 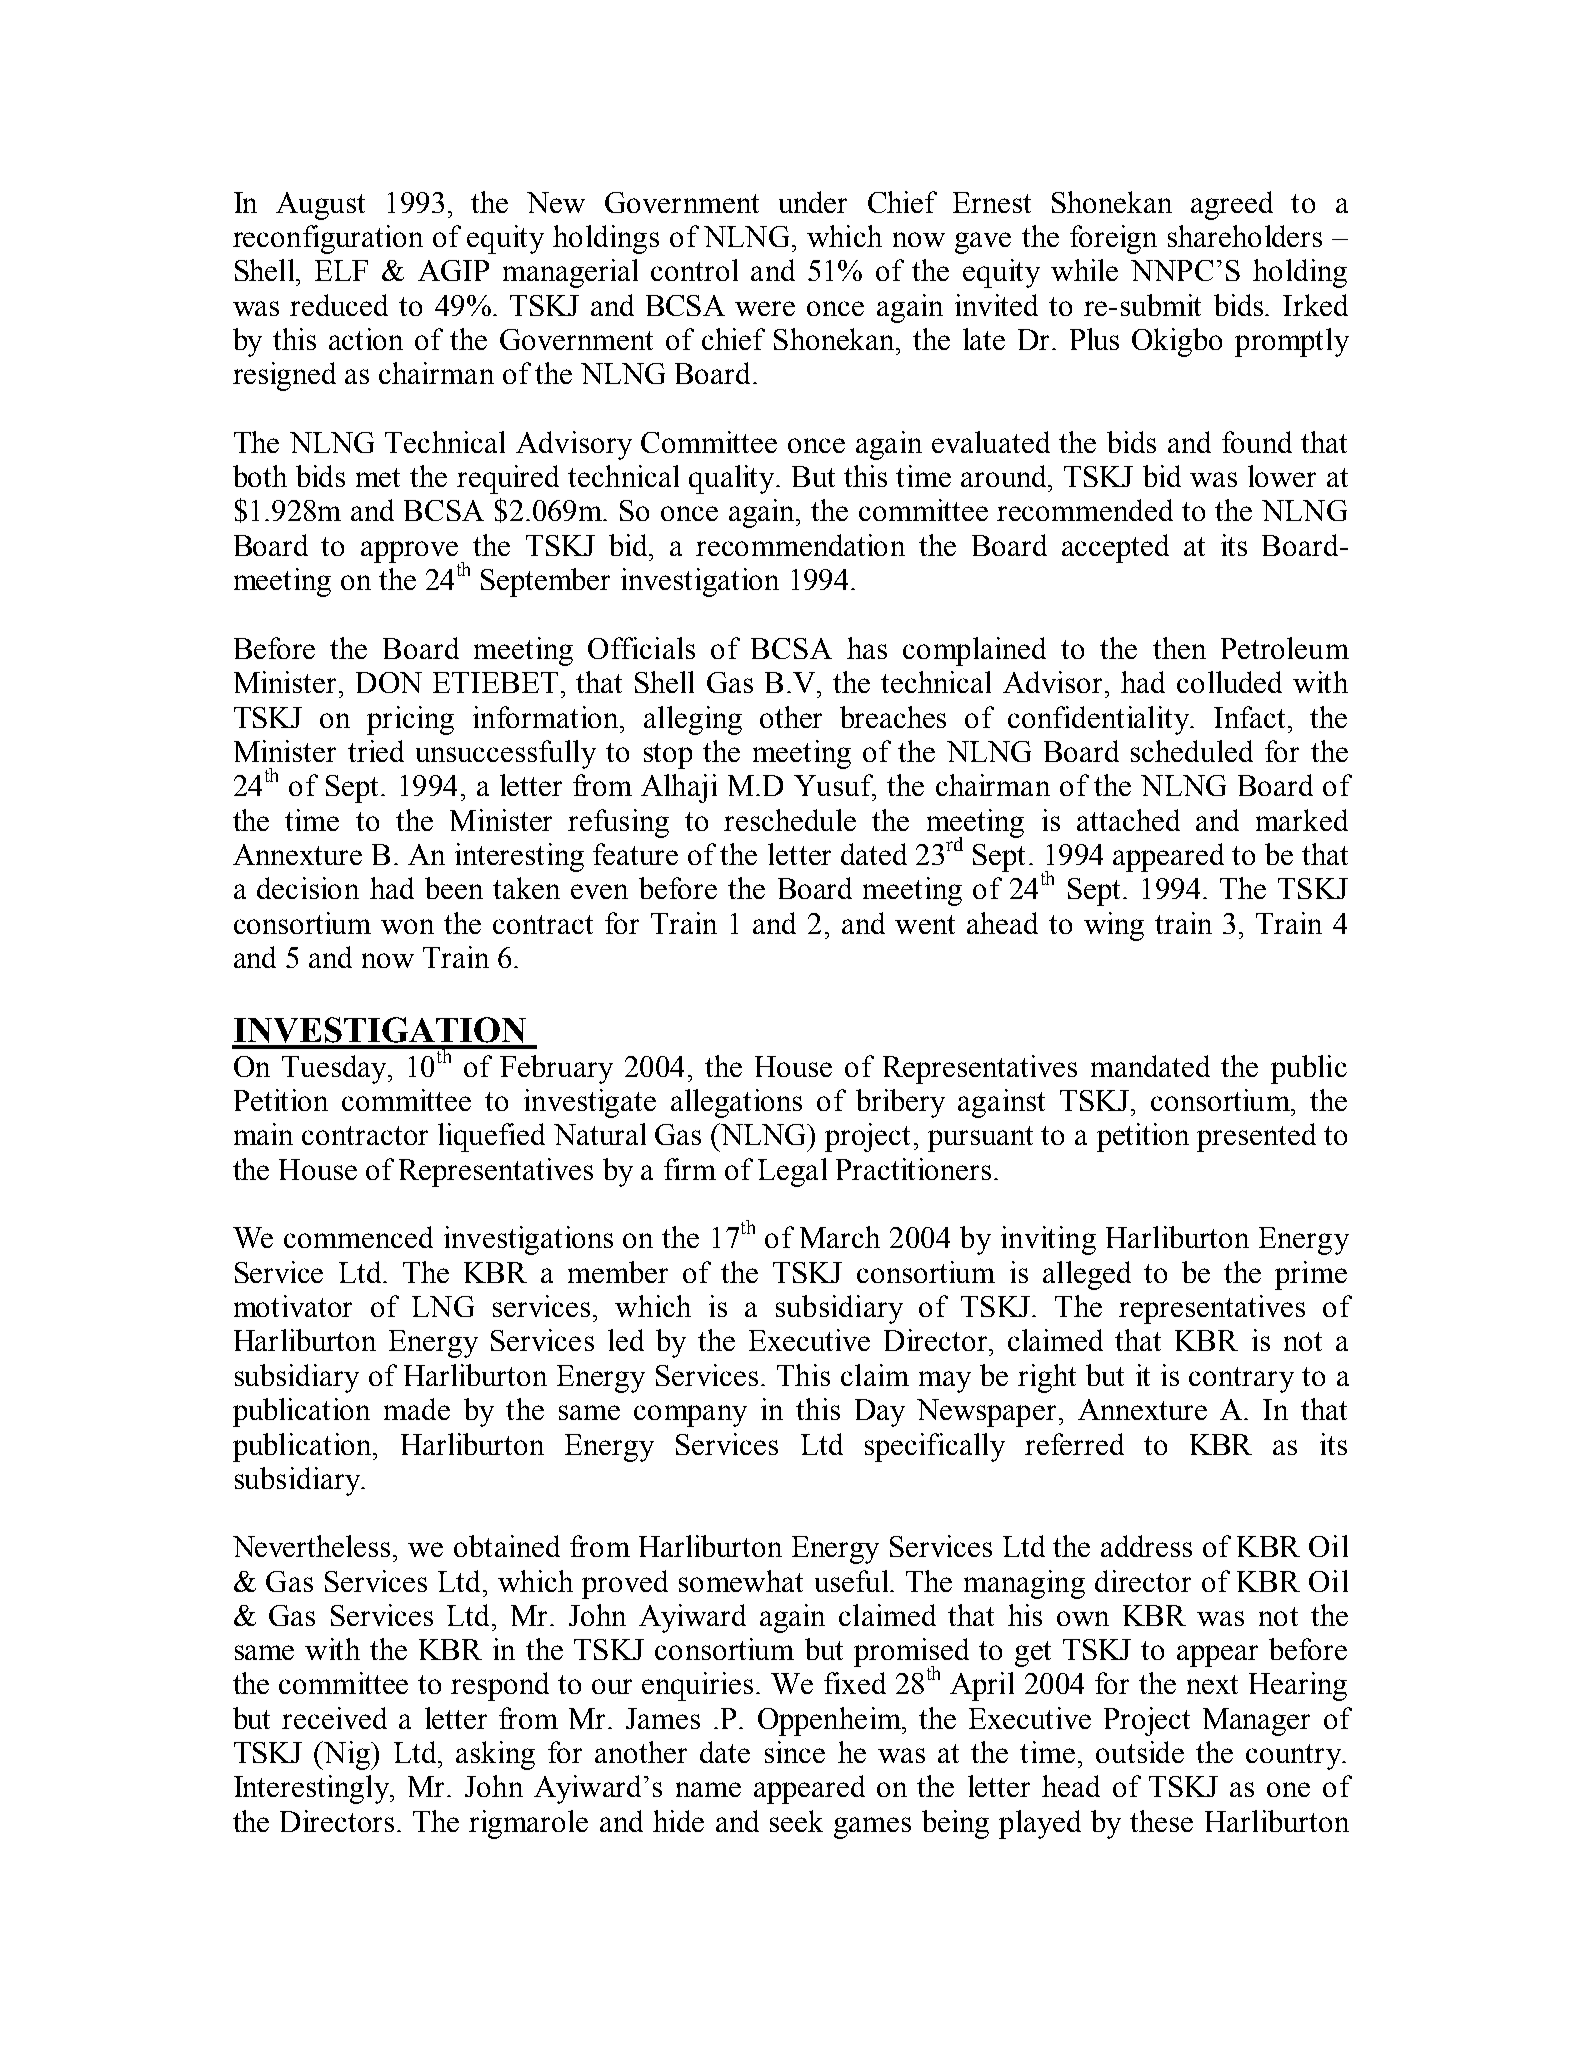 What do you see at coordinates (813, 202) in the page?
I see `under` at bounding box center [813, 202].
